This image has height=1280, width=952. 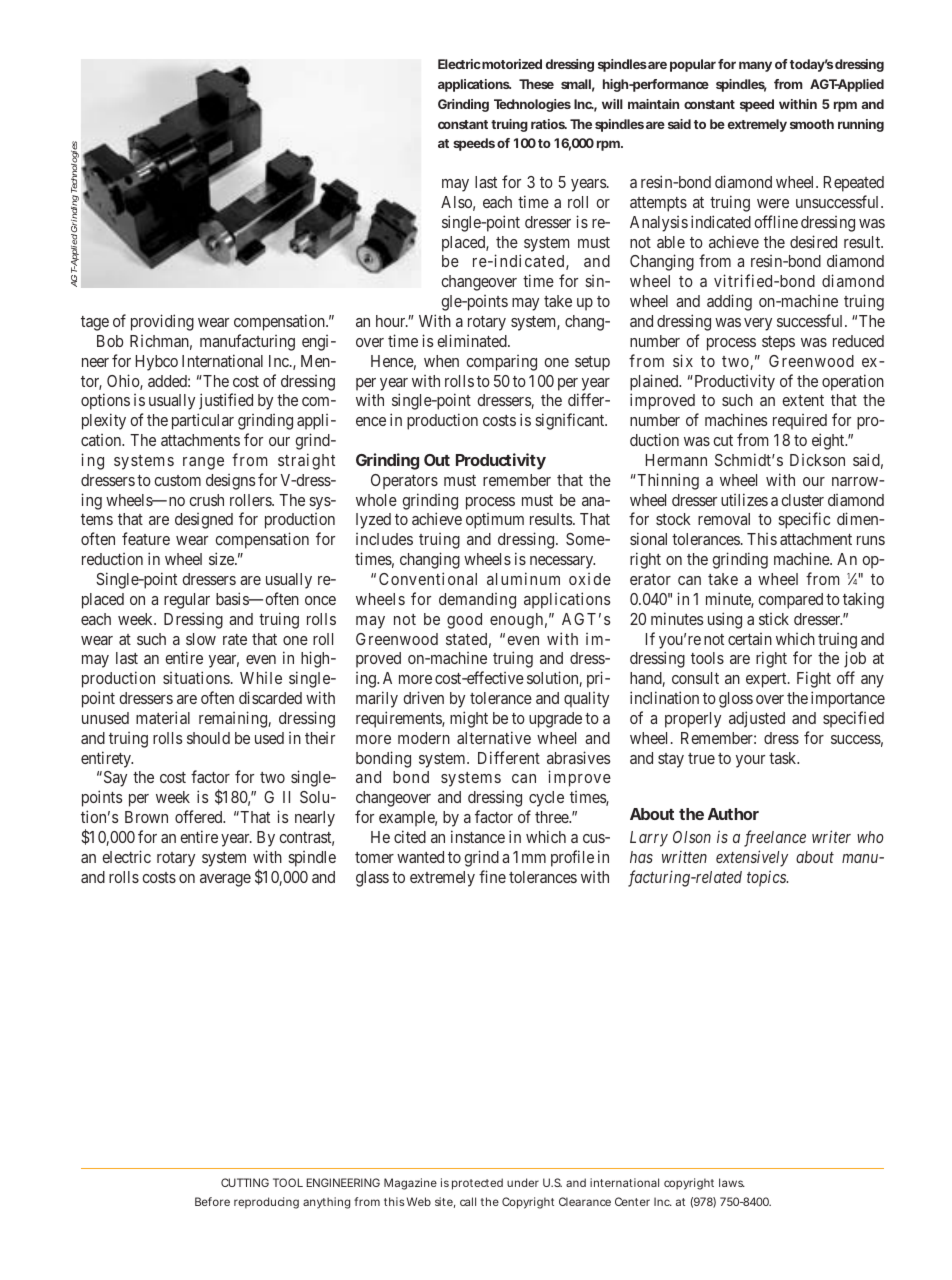 What do you see at coordinates (755, 66) in the image?
I see `many` at bounding box center [755, 66].
